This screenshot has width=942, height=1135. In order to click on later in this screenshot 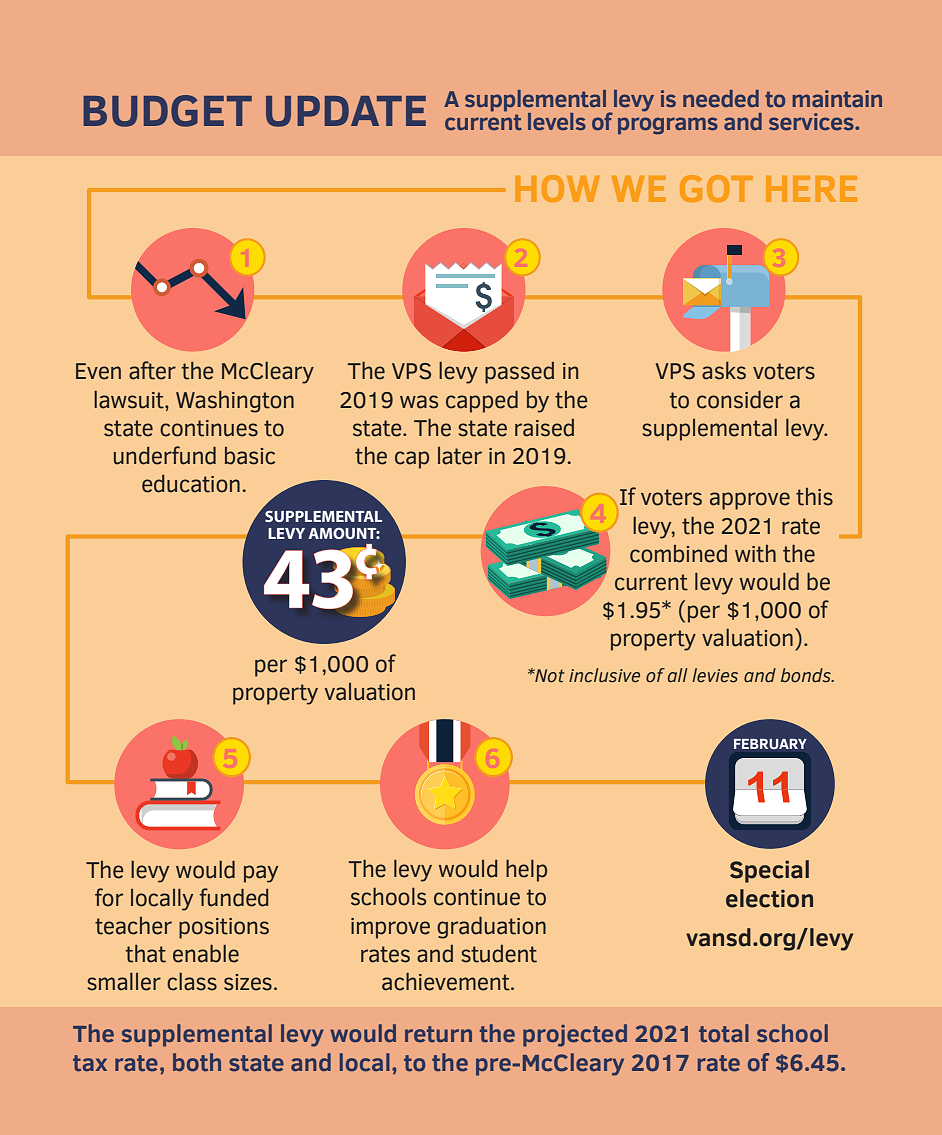, I will do `click(460, 456)`.
